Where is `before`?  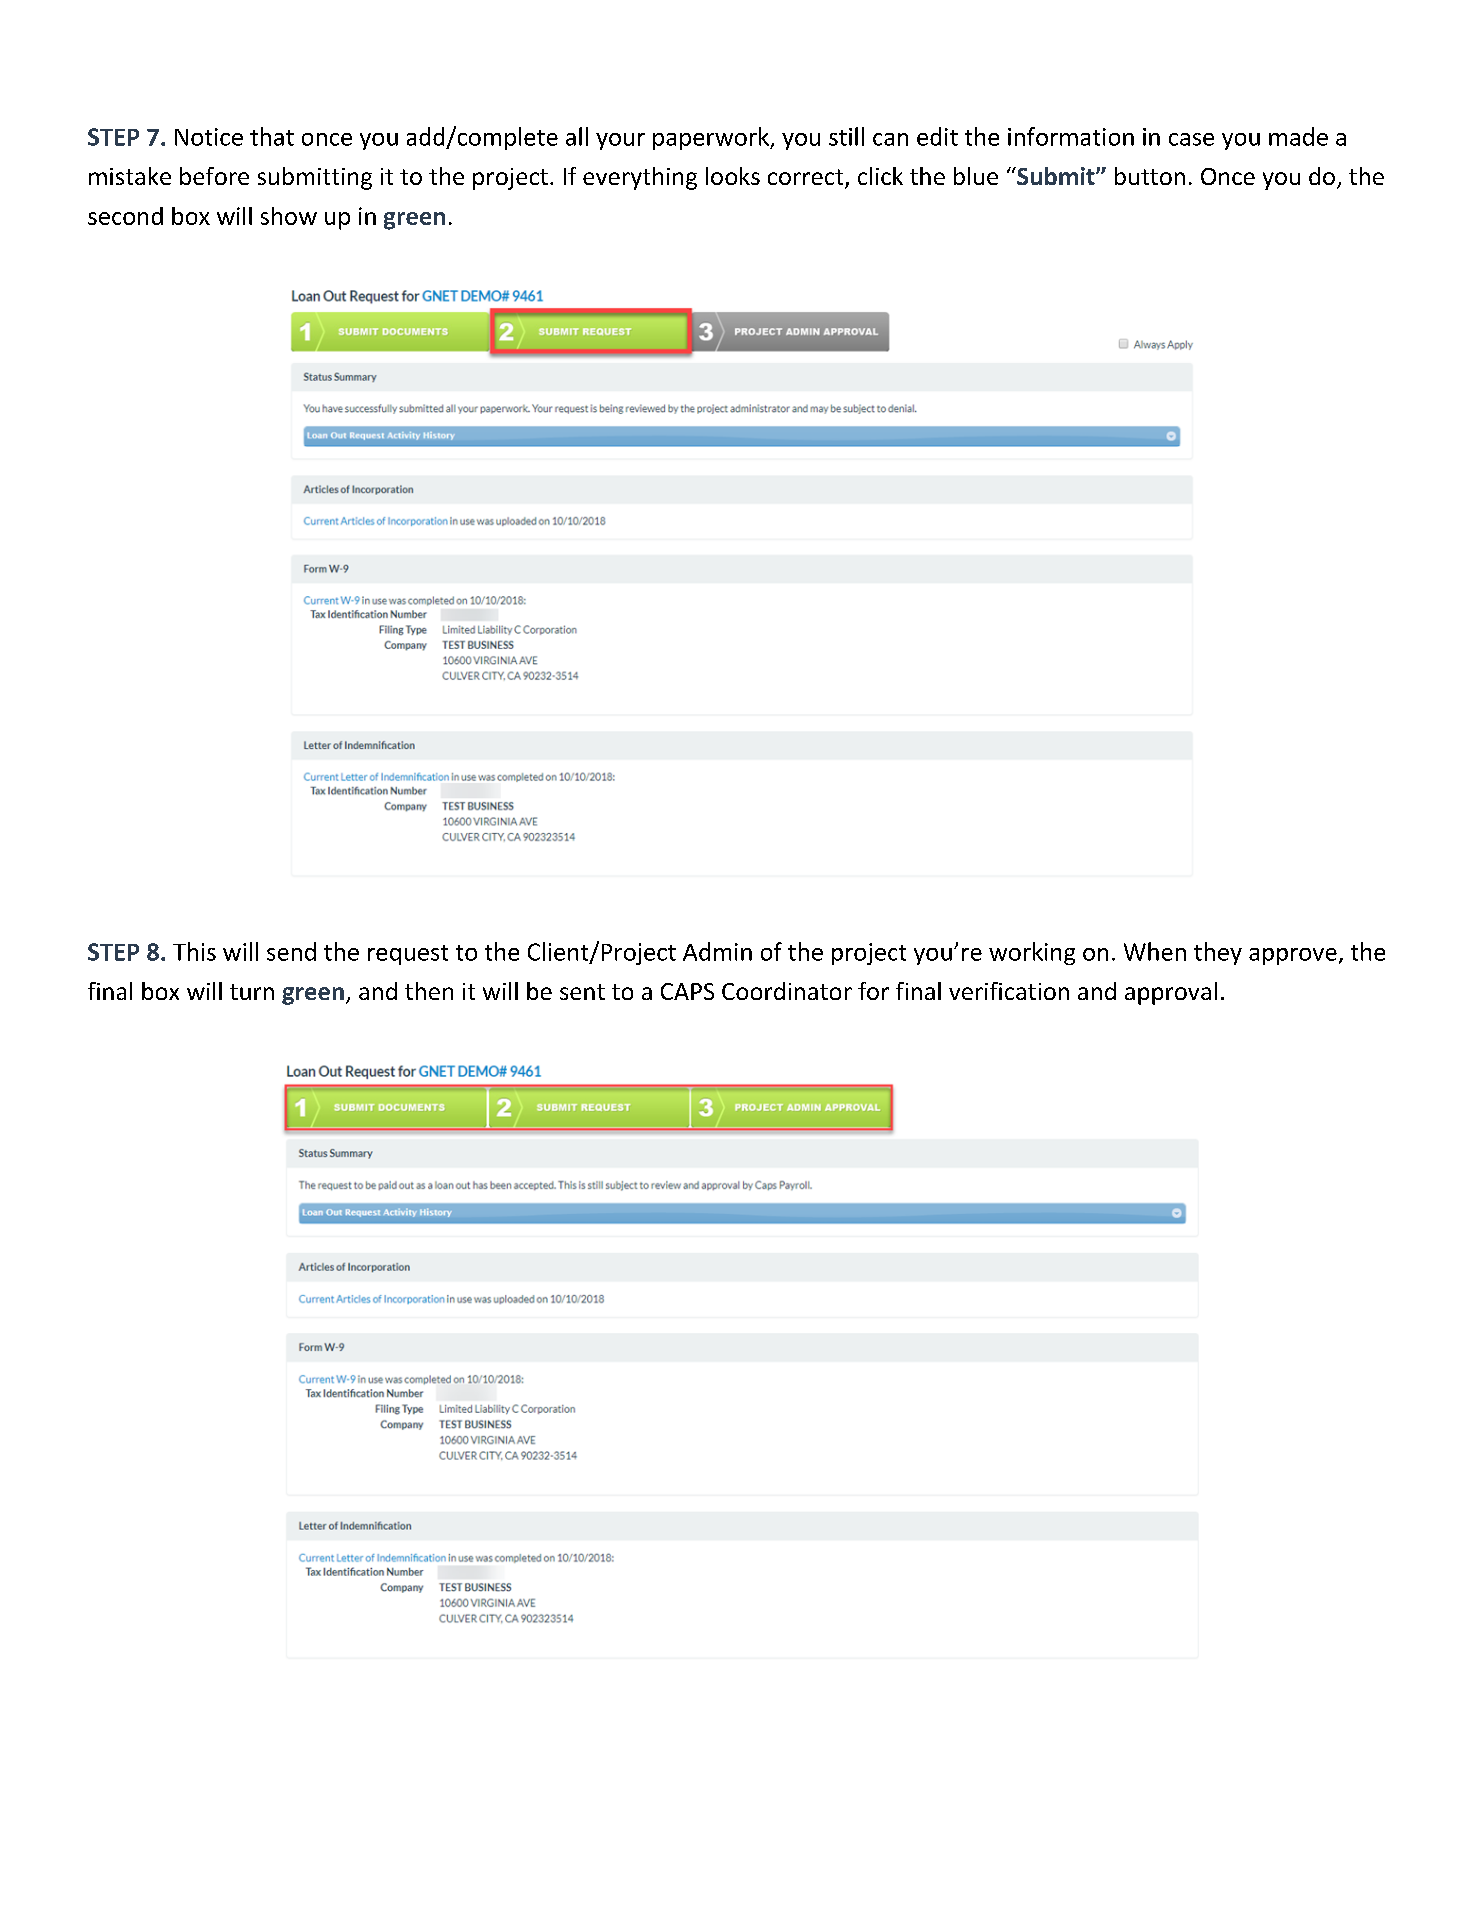 before is located at coordinates (214, 176).
